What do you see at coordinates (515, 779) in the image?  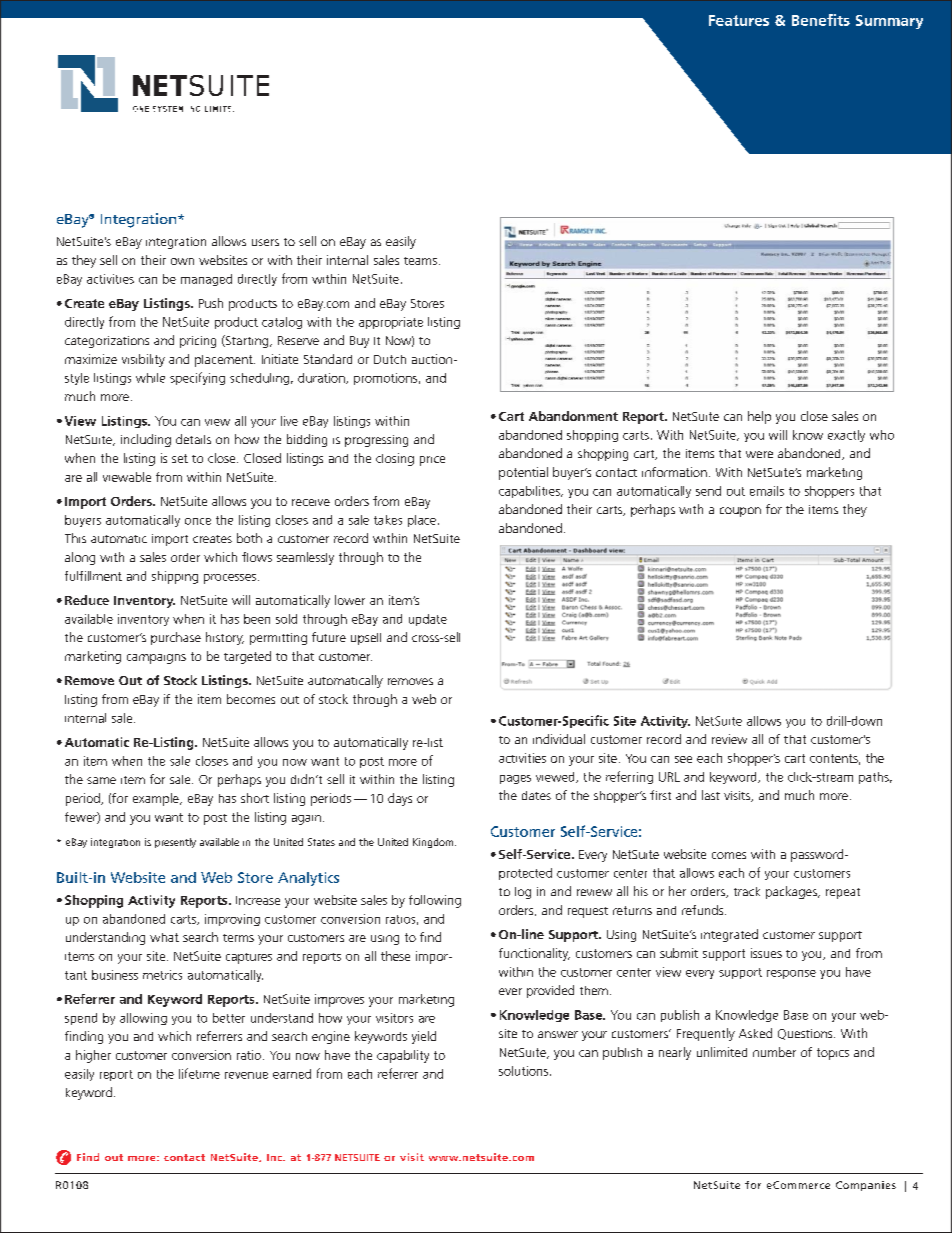 I see `pages` at bounding box center [515, 779].
